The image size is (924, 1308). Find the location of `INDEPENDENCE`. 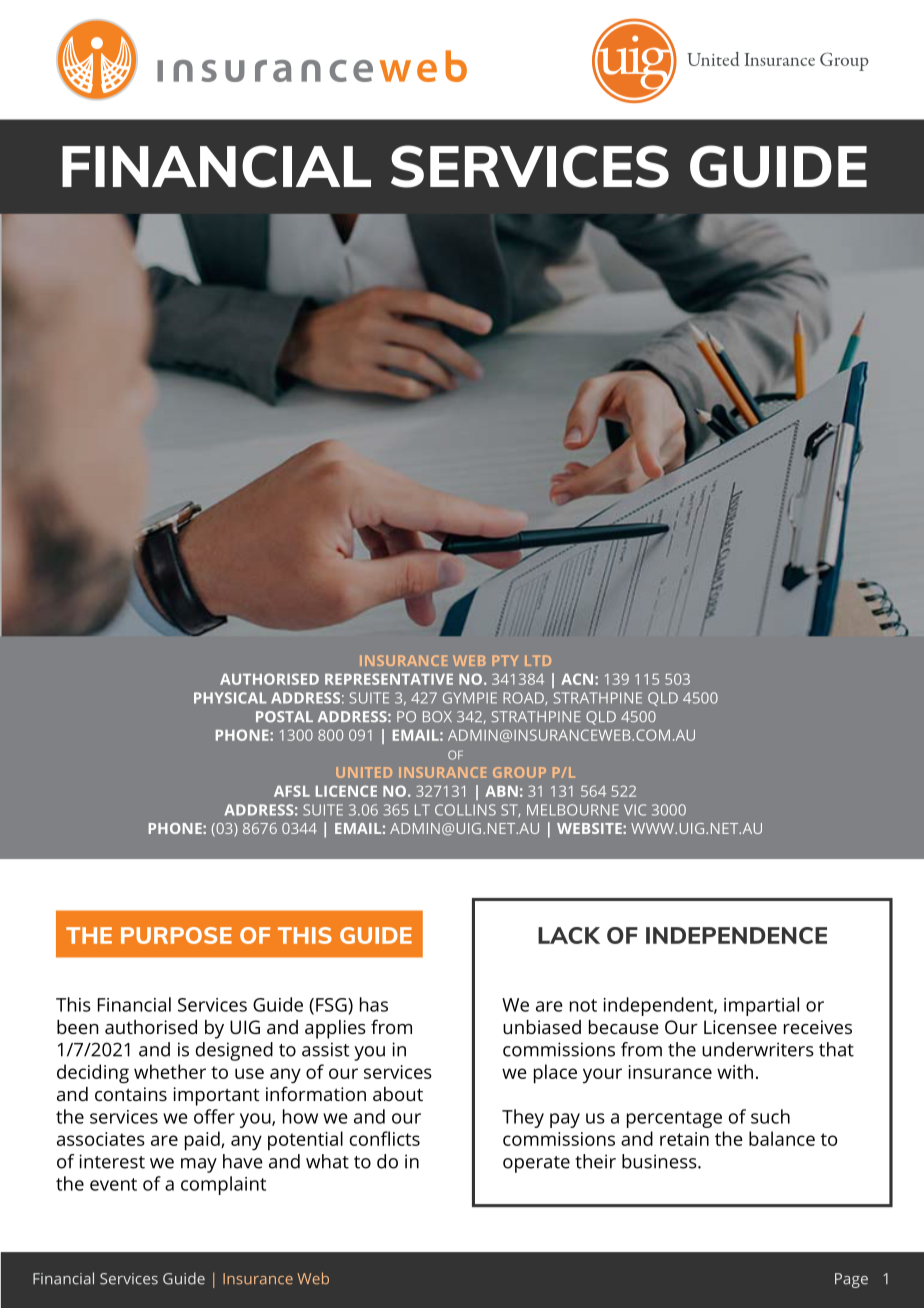

INDEPENDENCE is located at coordinates (736, 935).
